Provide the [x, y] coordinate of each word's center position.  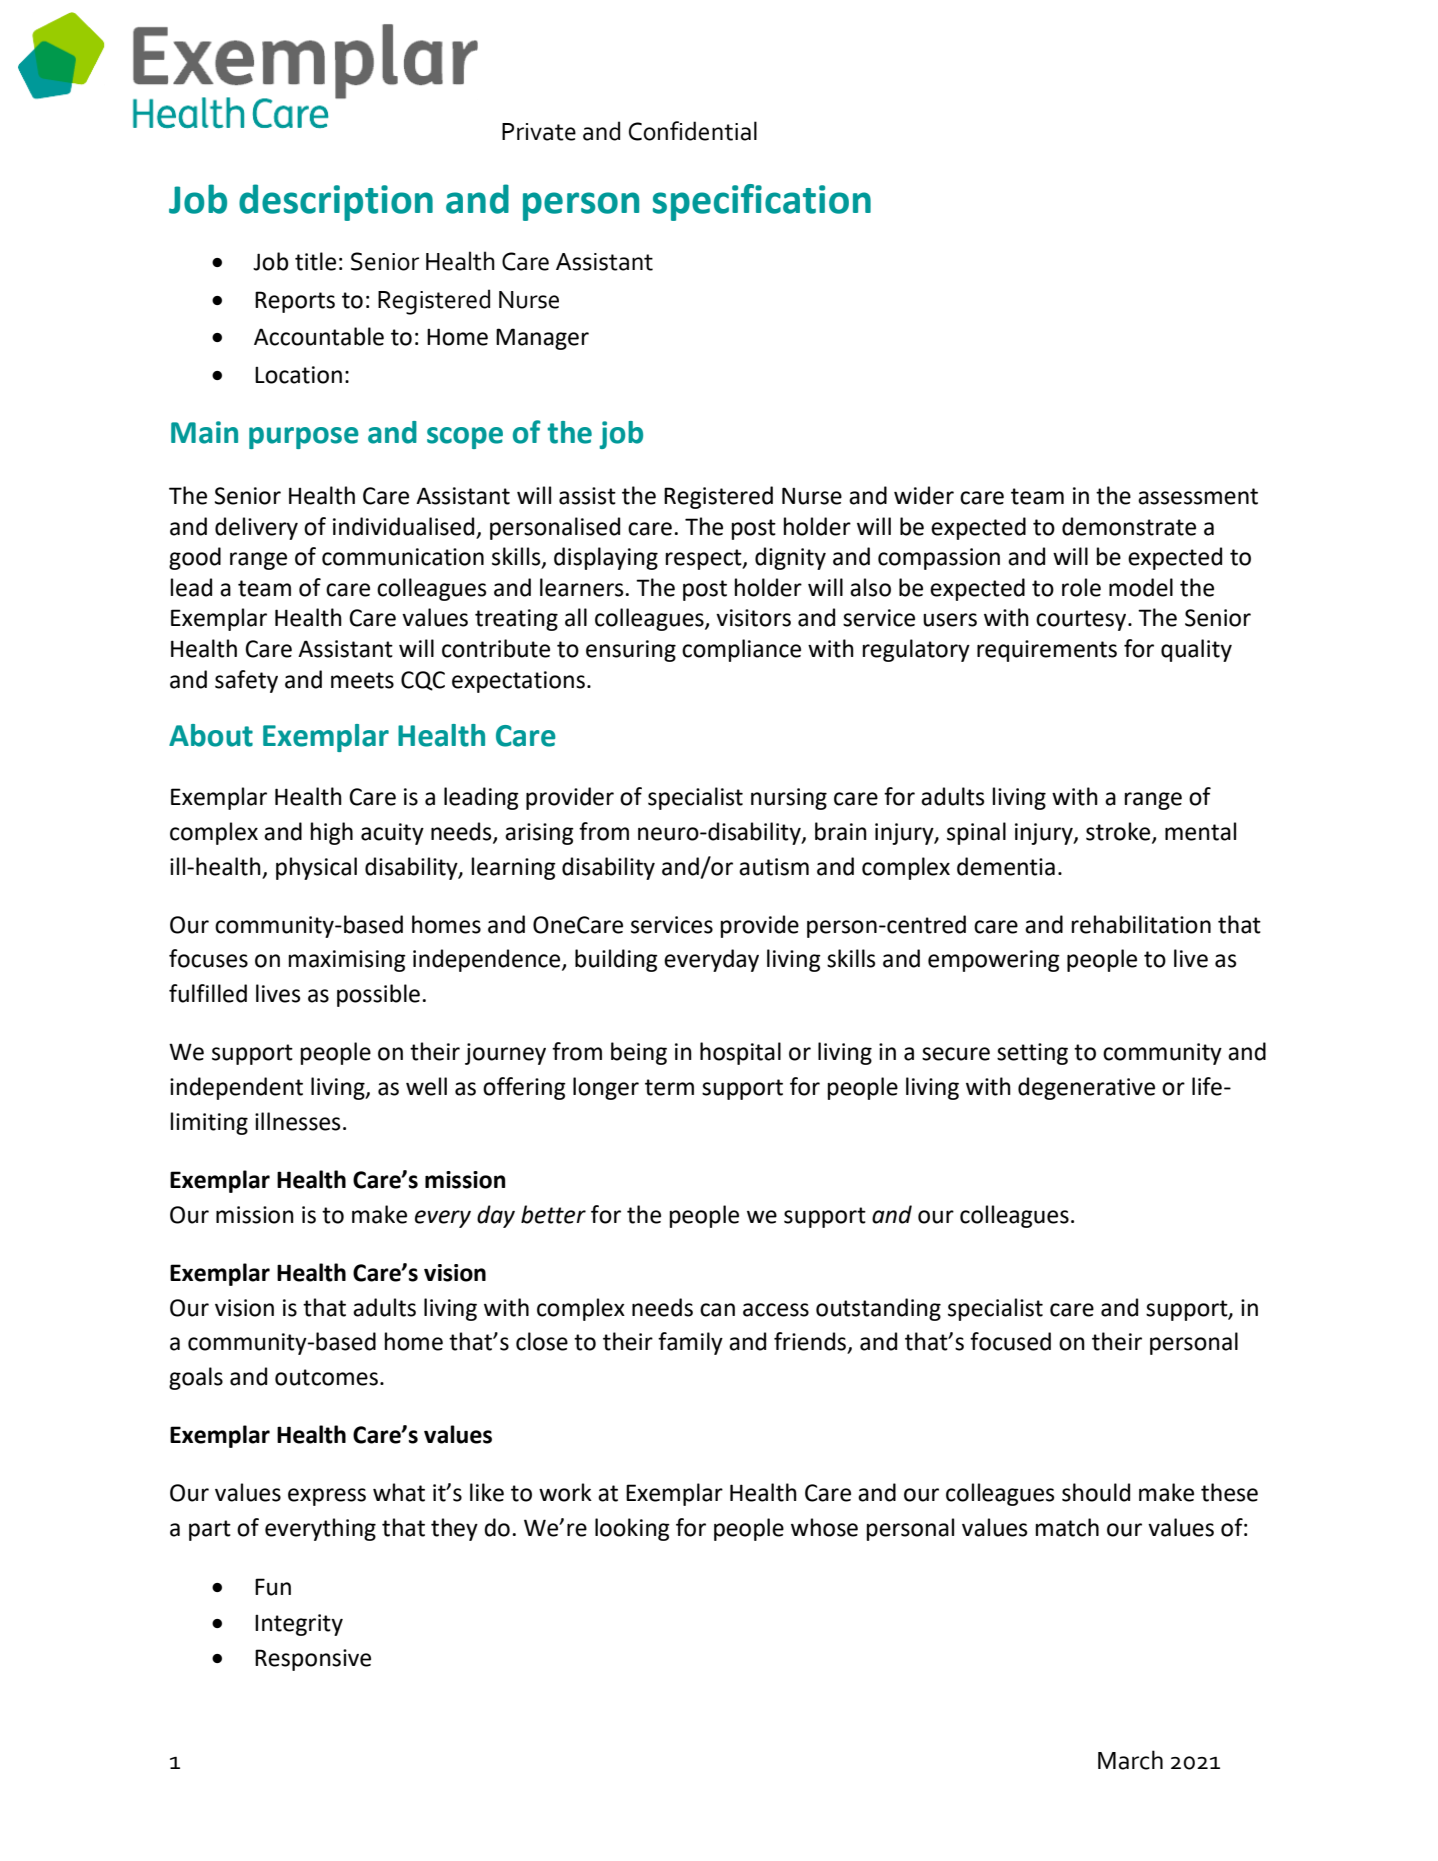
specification [762, 202]
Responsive [313, 1660]
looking [632, 1529]
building [616, 960]
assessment [1198, 496]
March [1130, 1760]
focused [1010, 1341]
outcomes [326, 1377]
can [717, 1310]
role [1081, 587]
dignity [790, 558]
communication [403, 557]
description [336, 202]
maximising [347, 961]
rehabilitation [1141, 924]
